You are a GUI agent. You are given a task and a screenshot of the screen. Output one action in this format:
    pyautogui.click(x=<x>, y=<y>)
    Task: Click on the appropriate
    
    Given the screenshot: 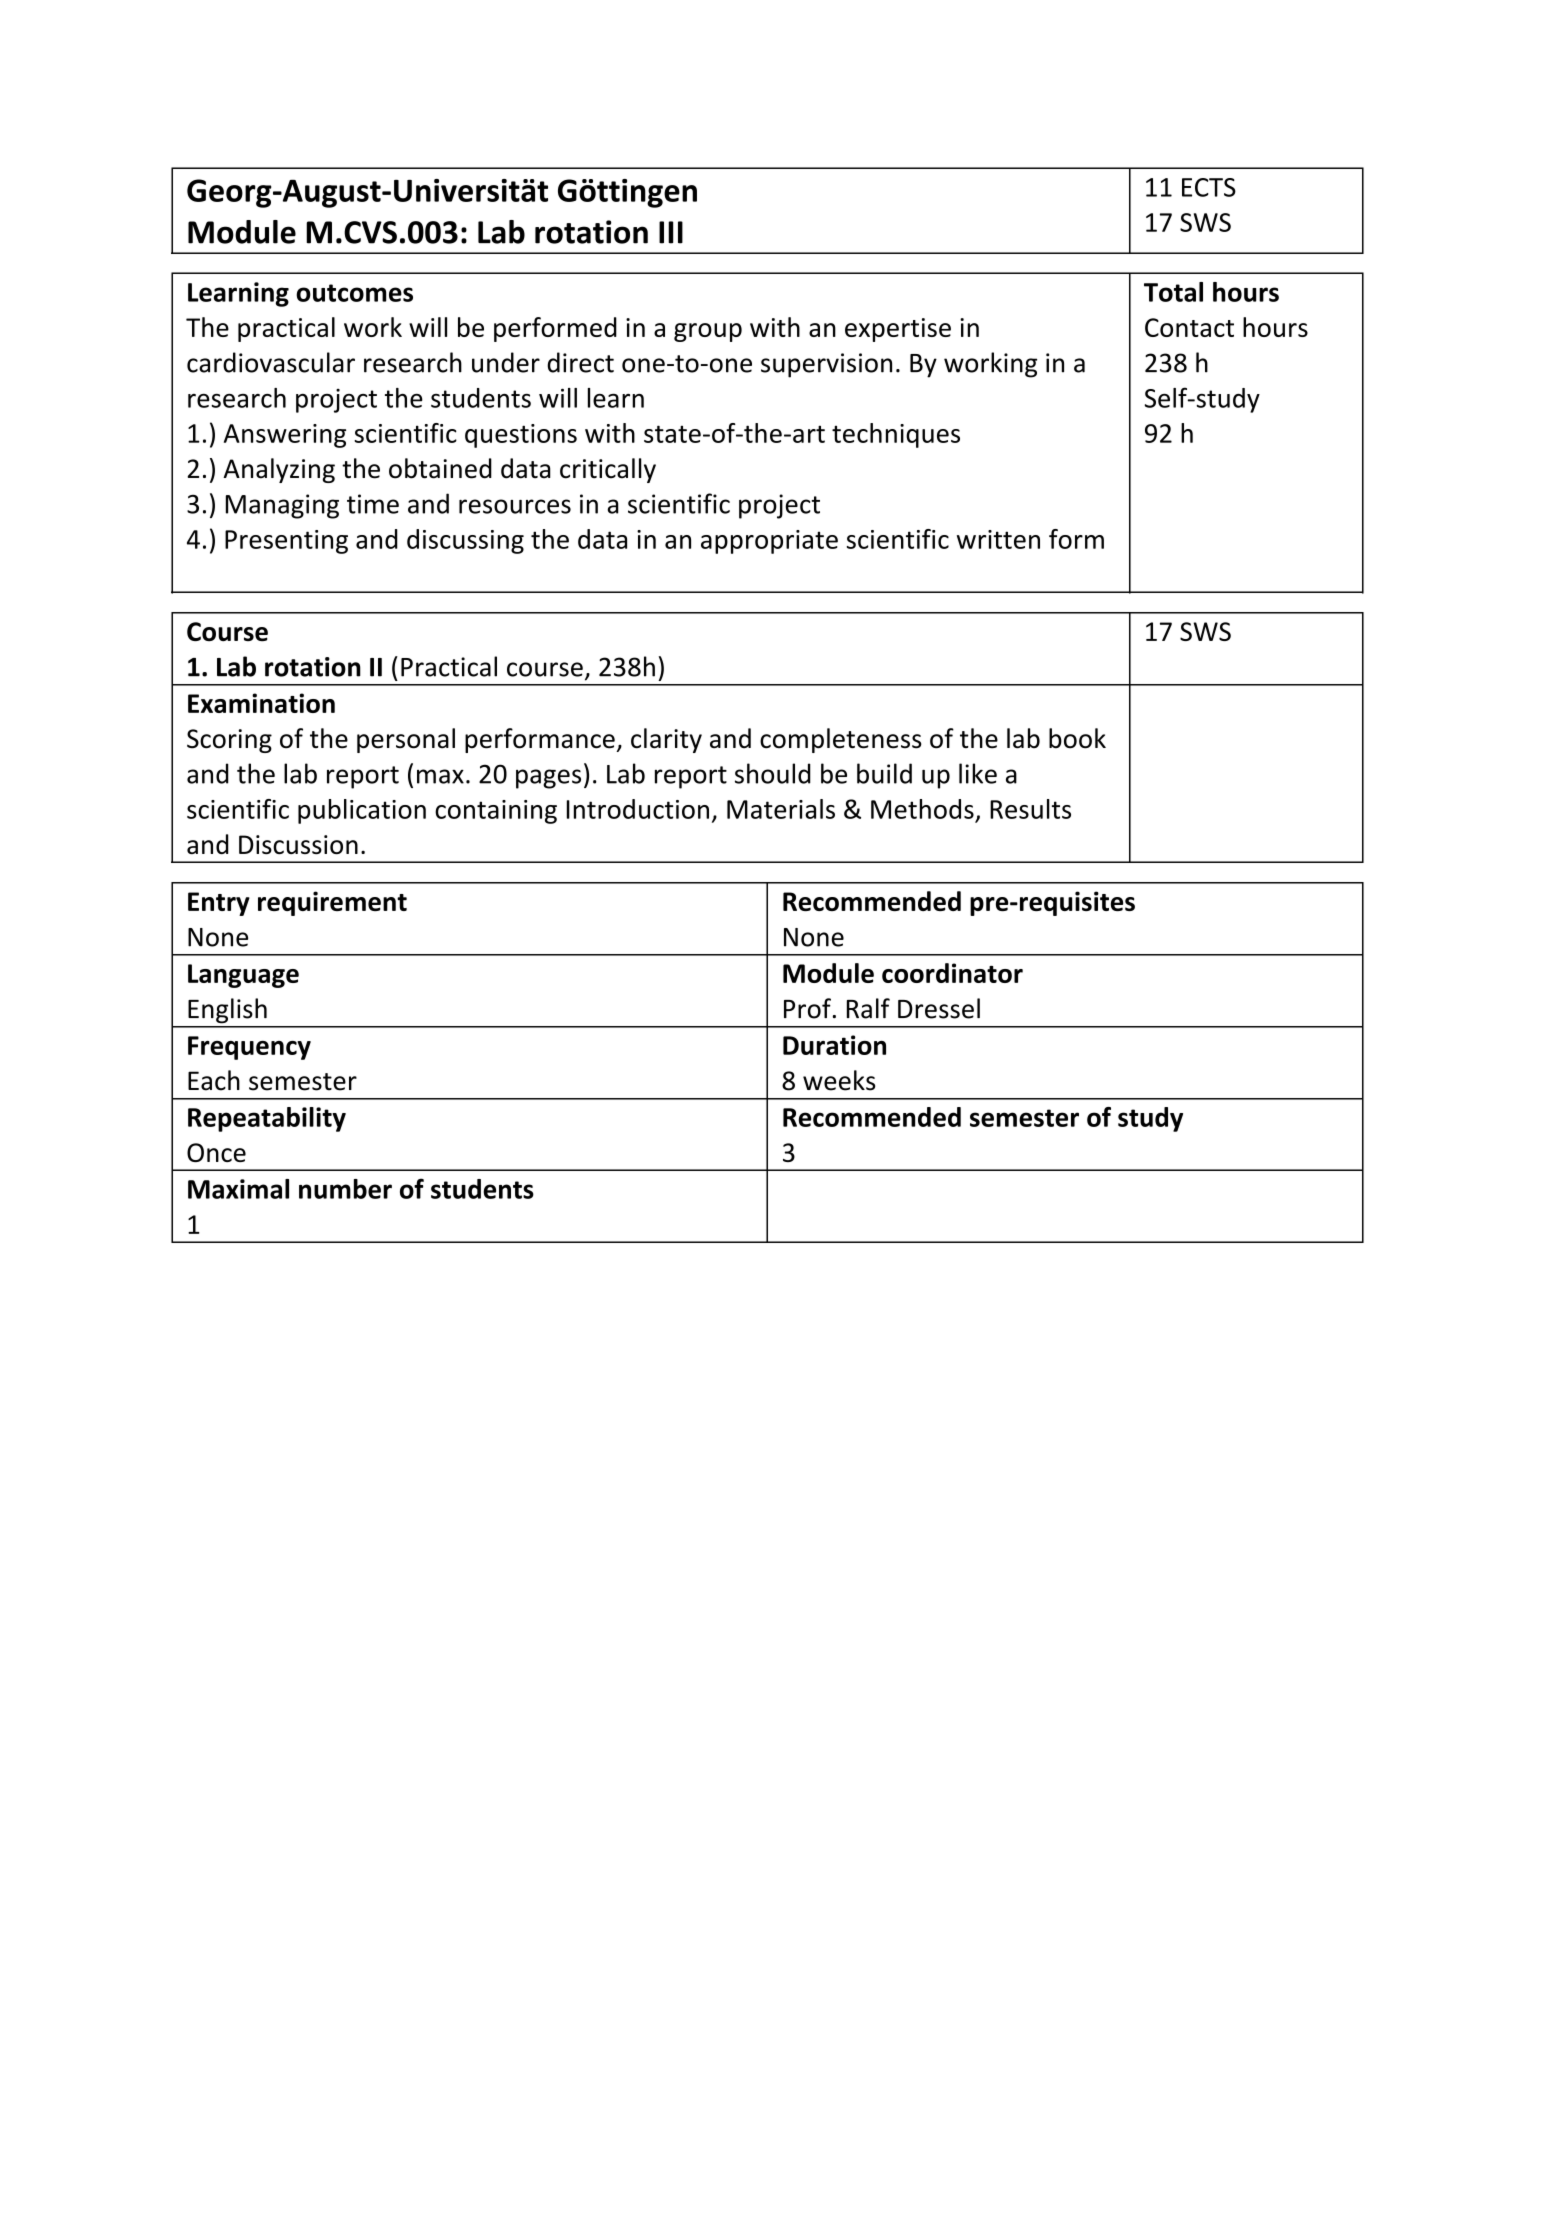 What is the action you would take?
    pyautogui.click(x=769, y=542)
